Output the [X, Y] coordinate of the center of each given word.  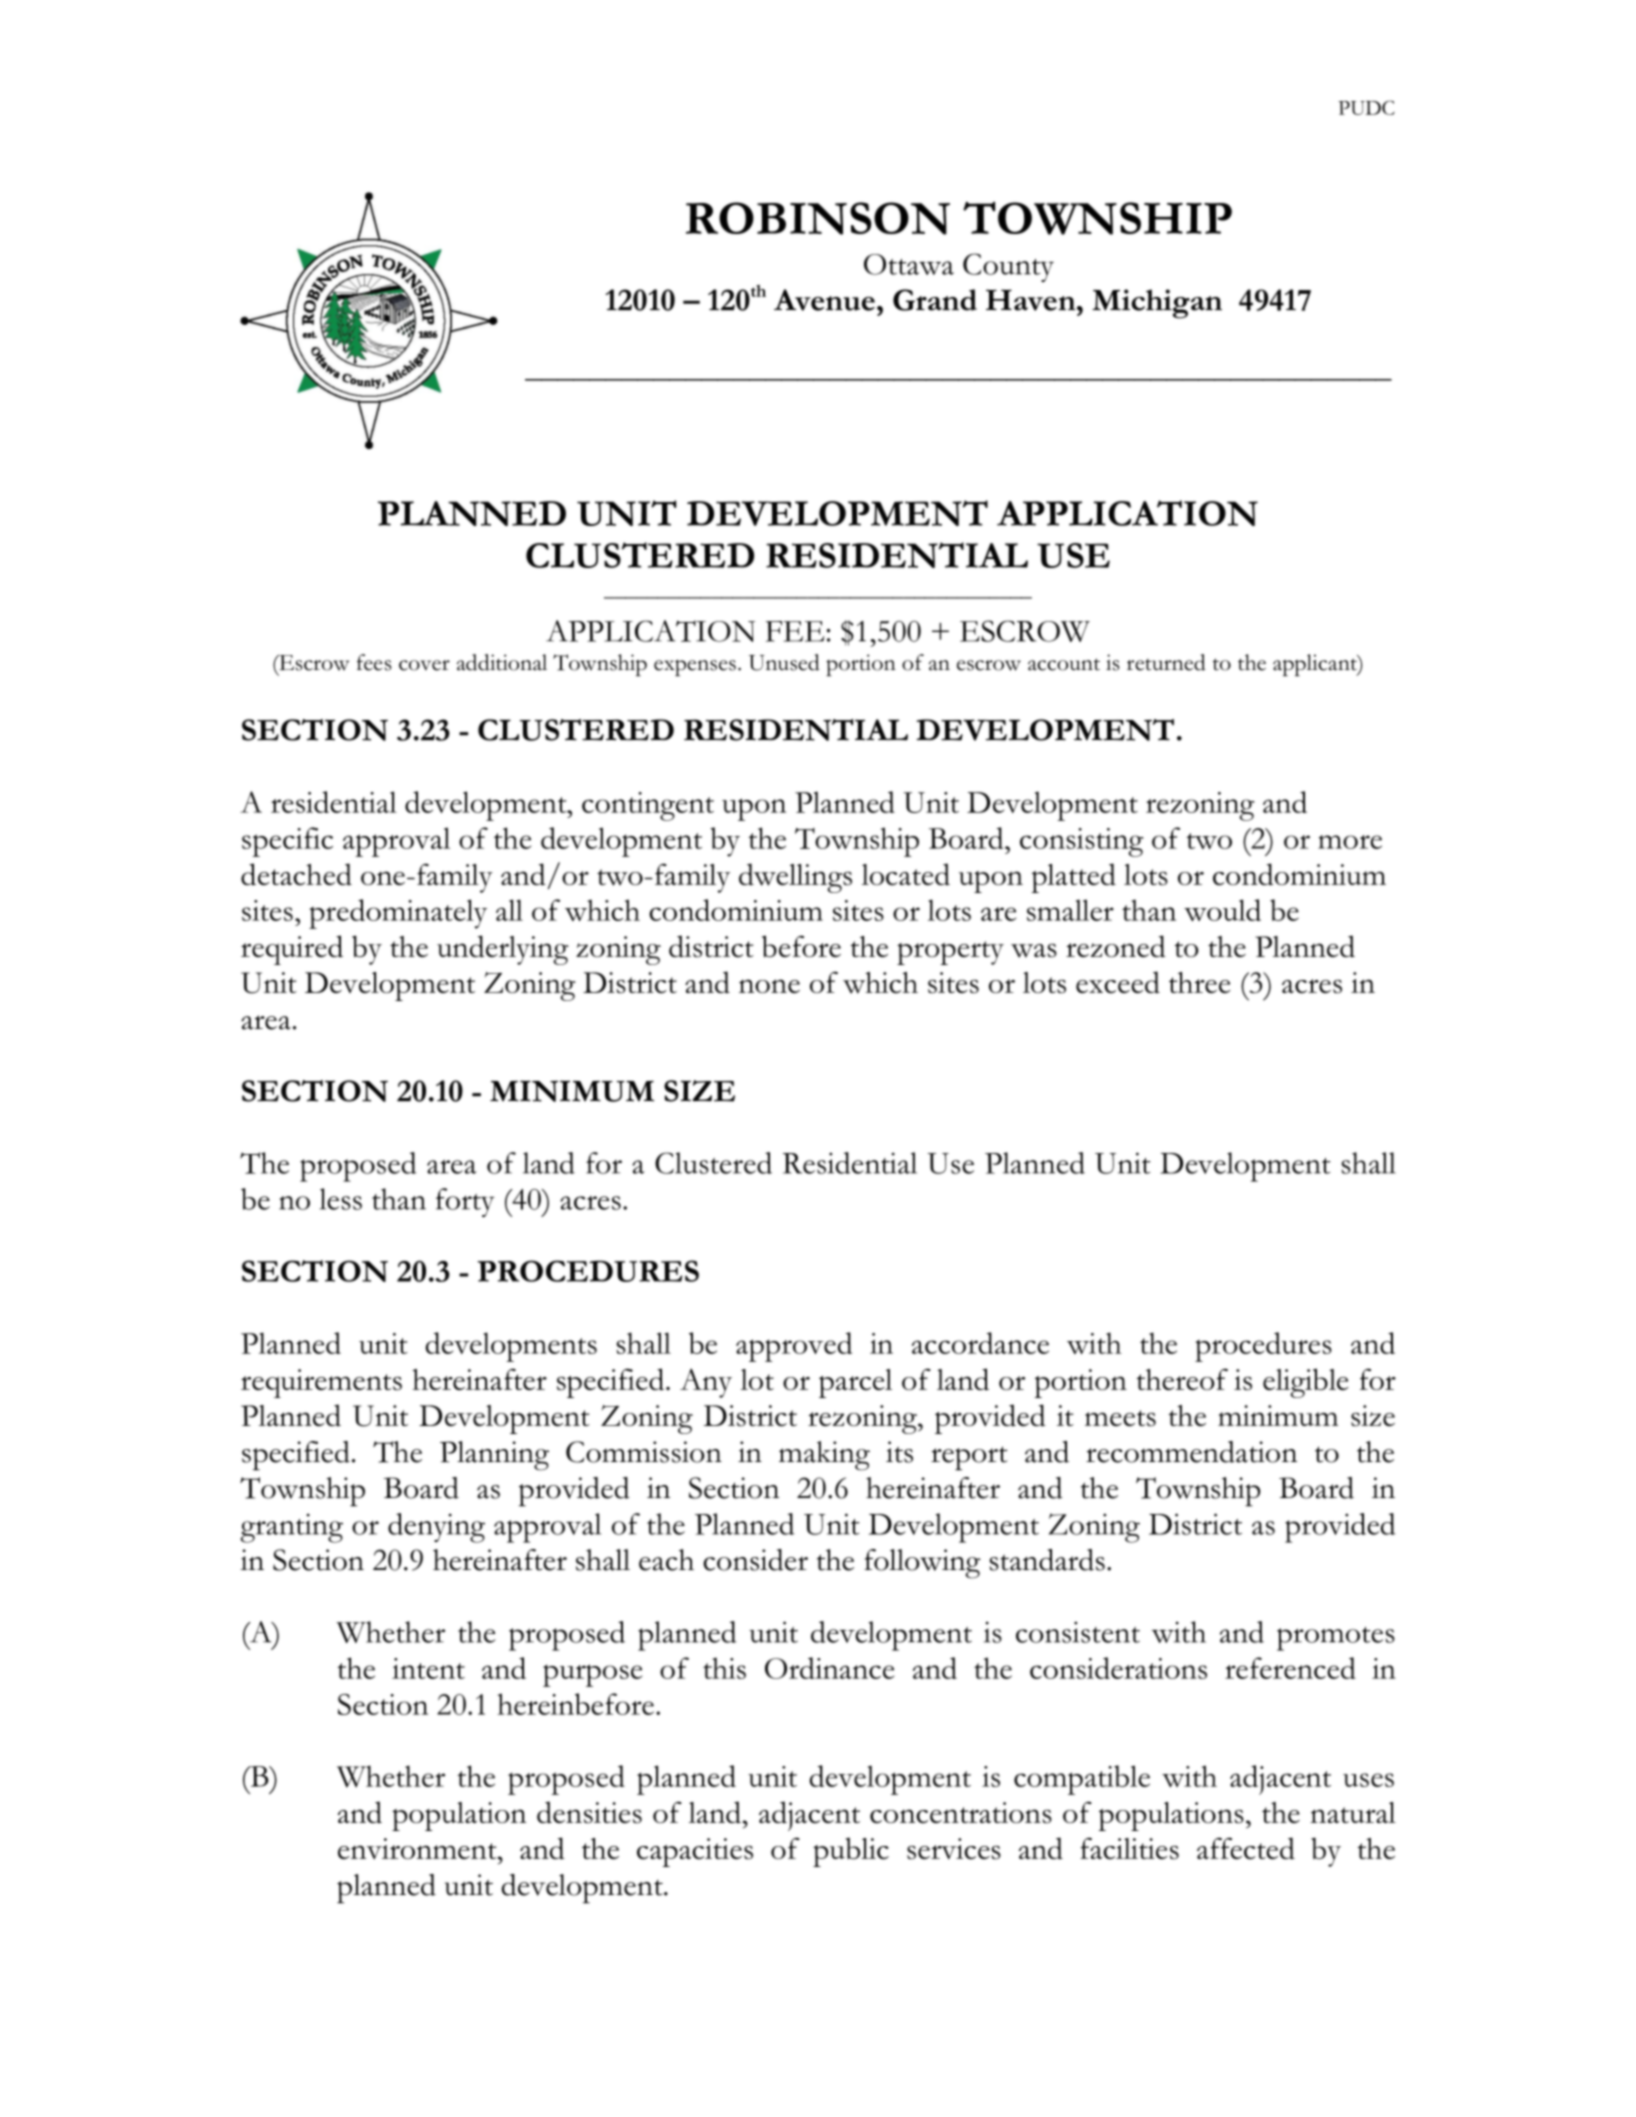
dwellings [795, 878]
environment [418, 1849]
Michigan [1157, 304]
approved [794, 1347]
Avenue [824, 300]
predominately [398, 914]
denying [436, 1528]
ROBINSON [818, 218]
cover [424, 665]
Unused [784, 662]
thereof [1182, 1379]
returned [1166, 662]
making [824, 1456]
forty [465, 1202]
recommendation [1191, 1452]
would [1222, 910]
